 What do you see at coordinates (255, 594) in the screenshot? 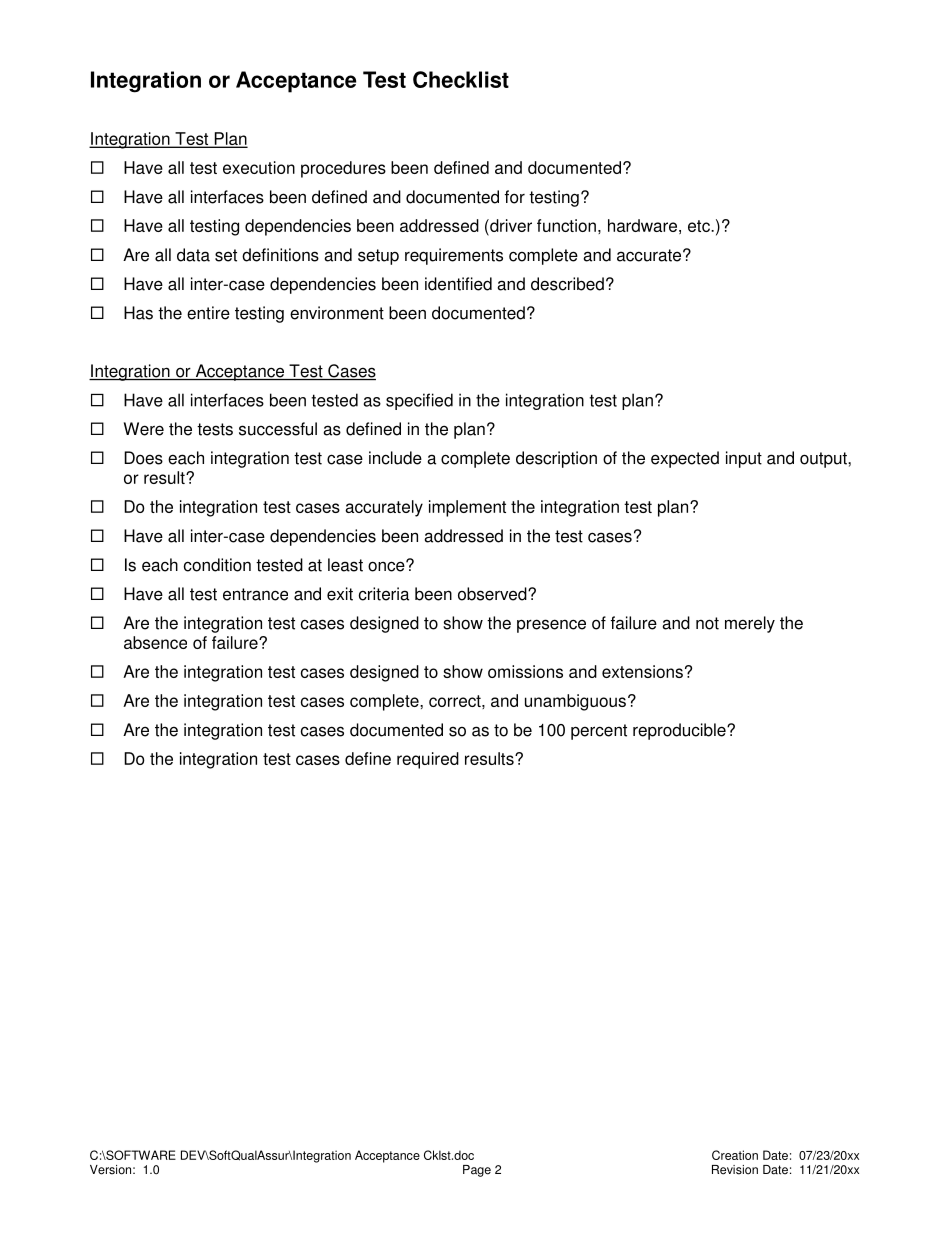
I see `entrance` at bounding box center [255, 594].
